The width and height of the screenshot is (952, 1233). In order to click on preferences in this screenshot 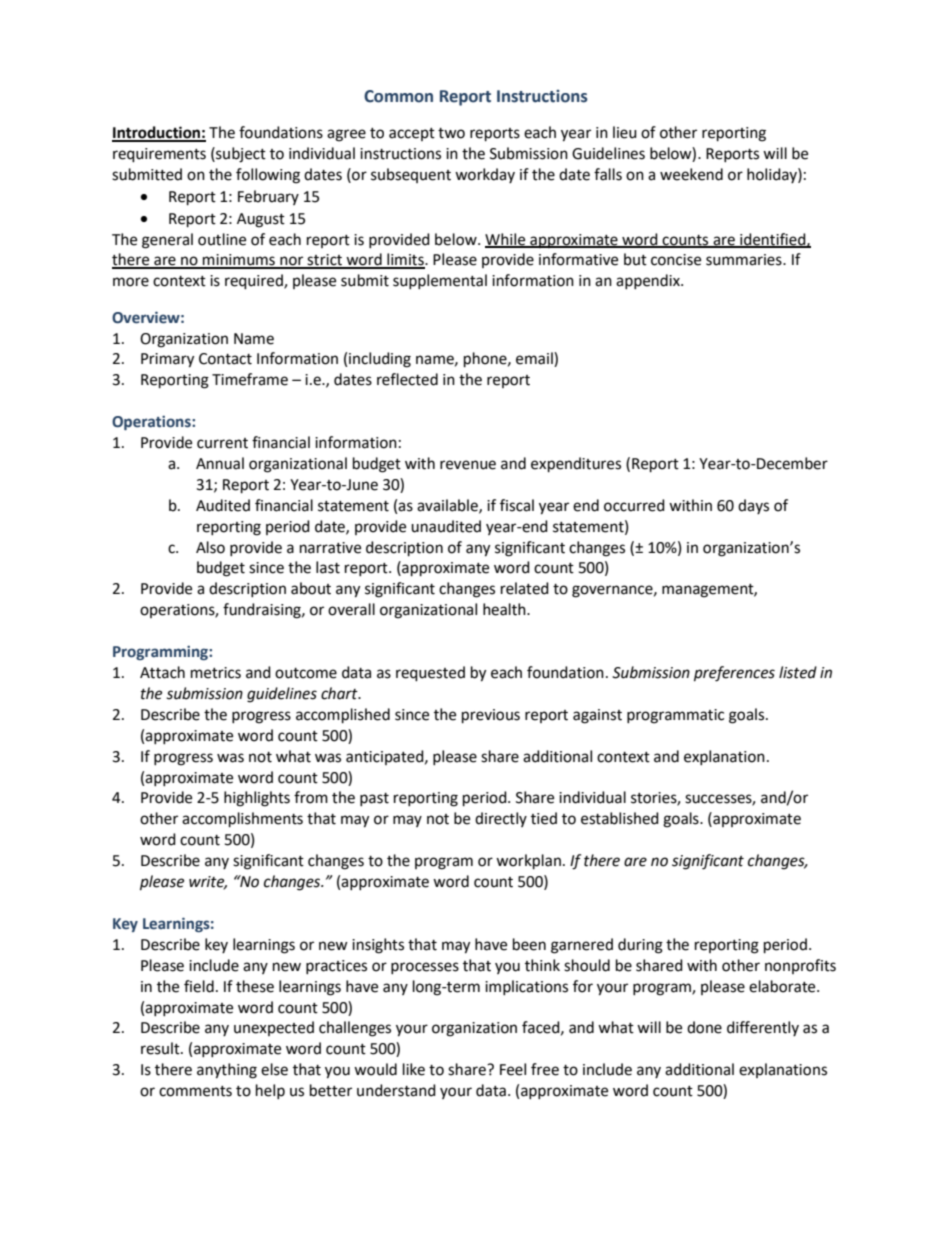, I will do `click(734, 674)`.
